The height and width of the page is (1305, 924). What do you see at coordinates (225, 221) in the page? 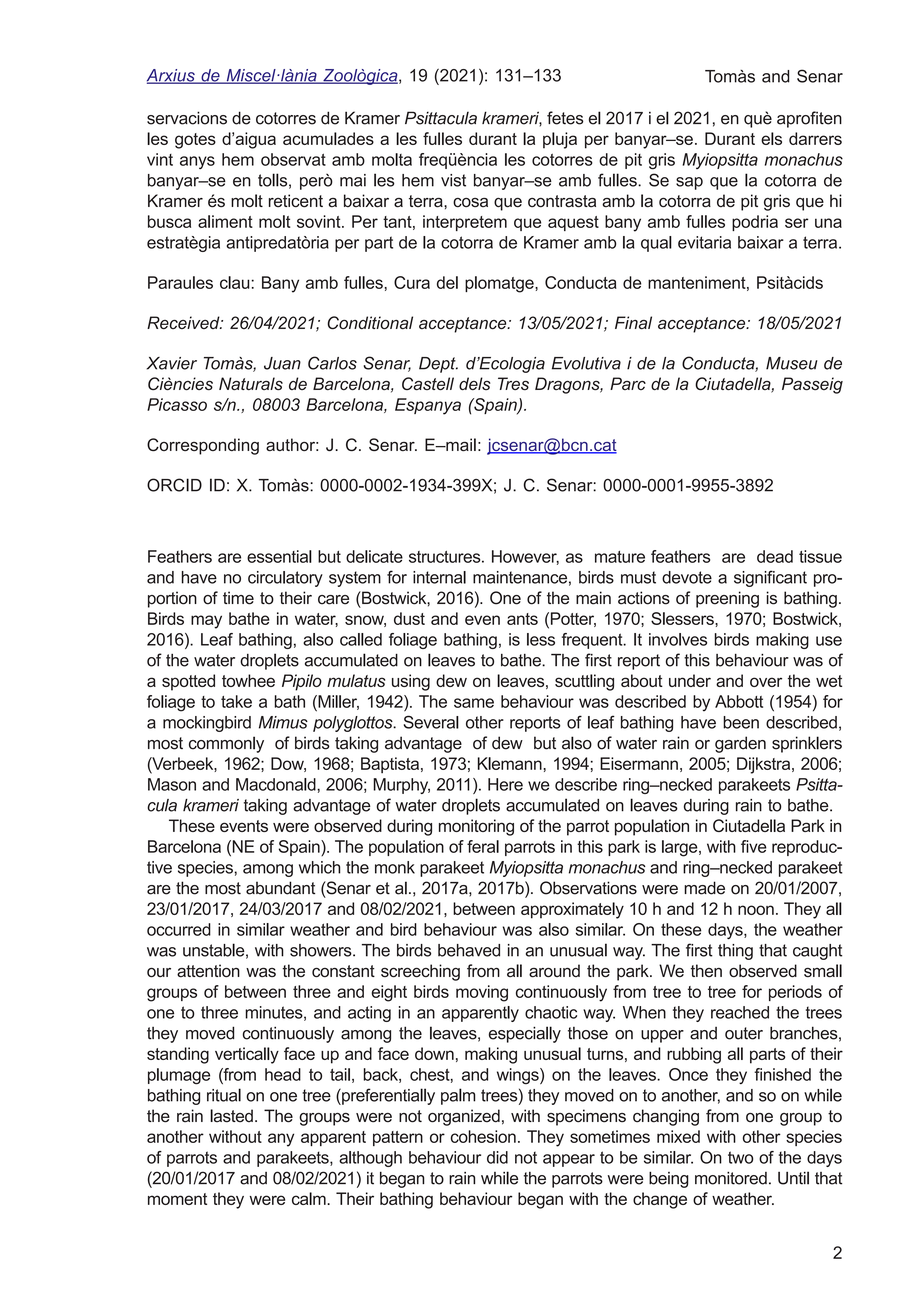
I see `aliment` at bounding box center [225, 221].
